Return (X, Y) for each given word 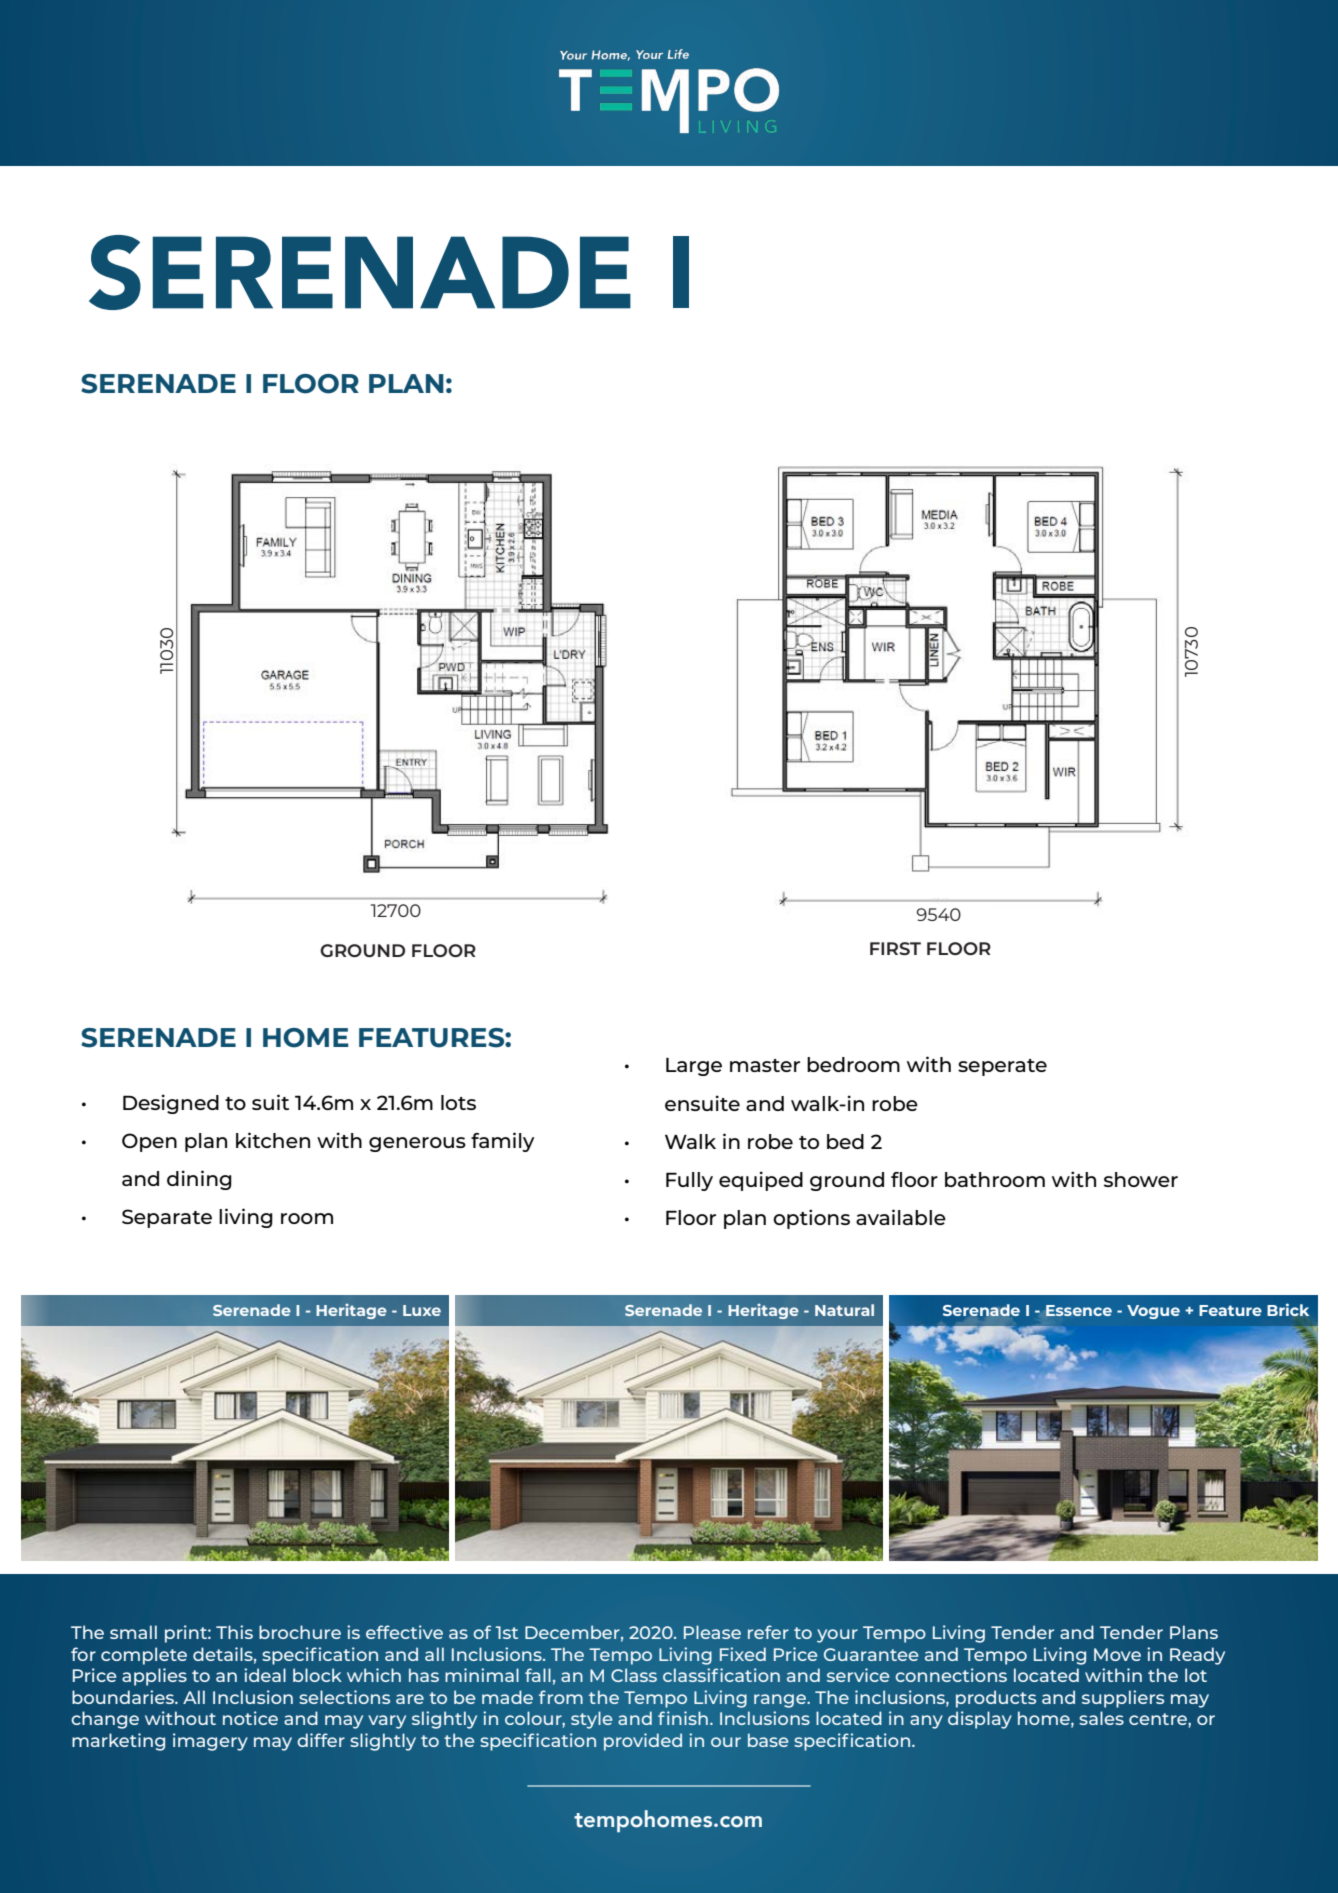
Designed (171, 1104)
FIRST (895, 948)
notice (250, 1718)
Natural (844, 1310)
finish (683, 1718)
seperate (1002, 1067)
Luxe (422, 1310)
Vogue (1153, 1312)
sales (1101, 1718)
